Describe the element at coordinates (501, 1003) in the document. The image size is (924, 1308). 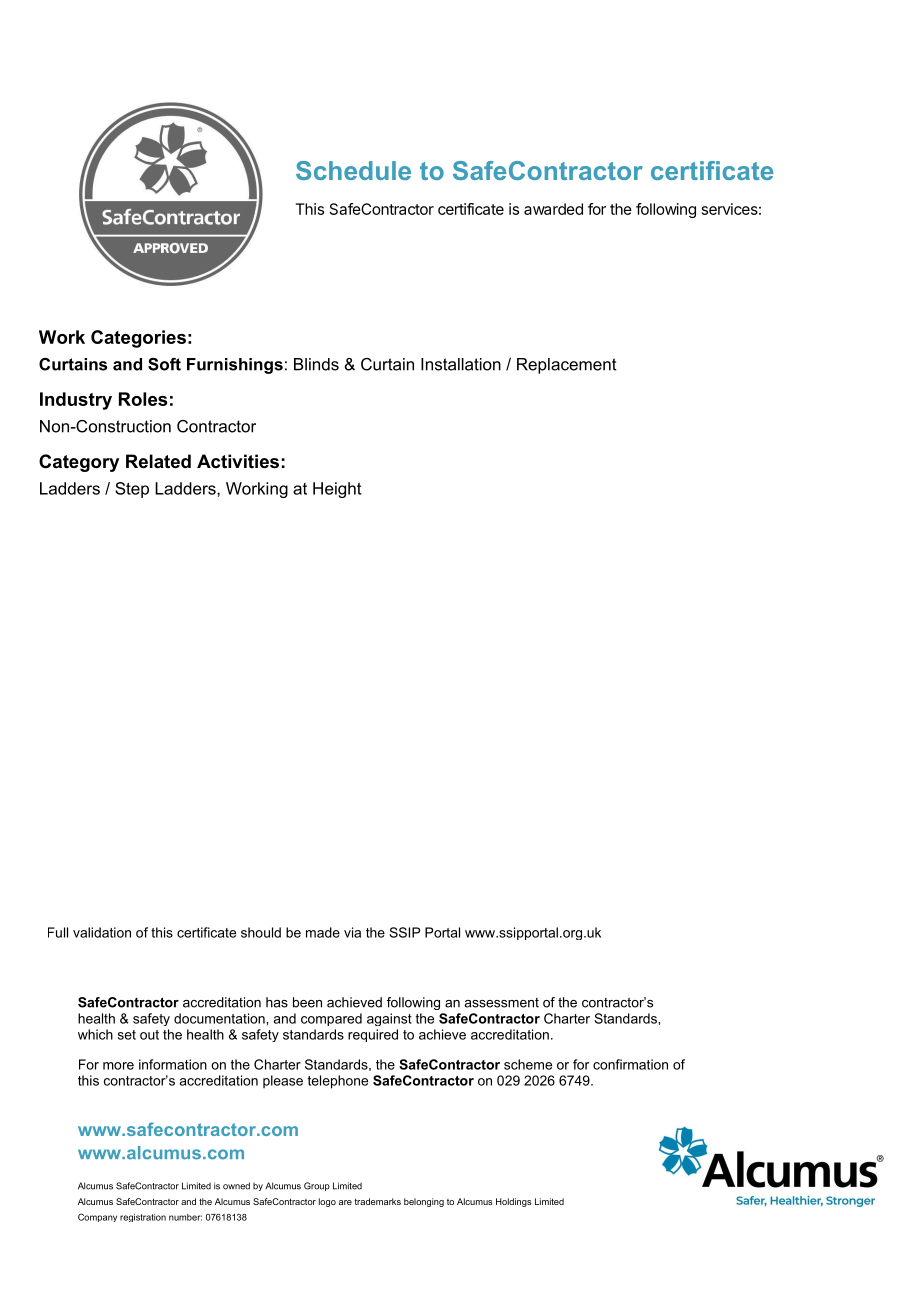
I see `assessment` at that location.
